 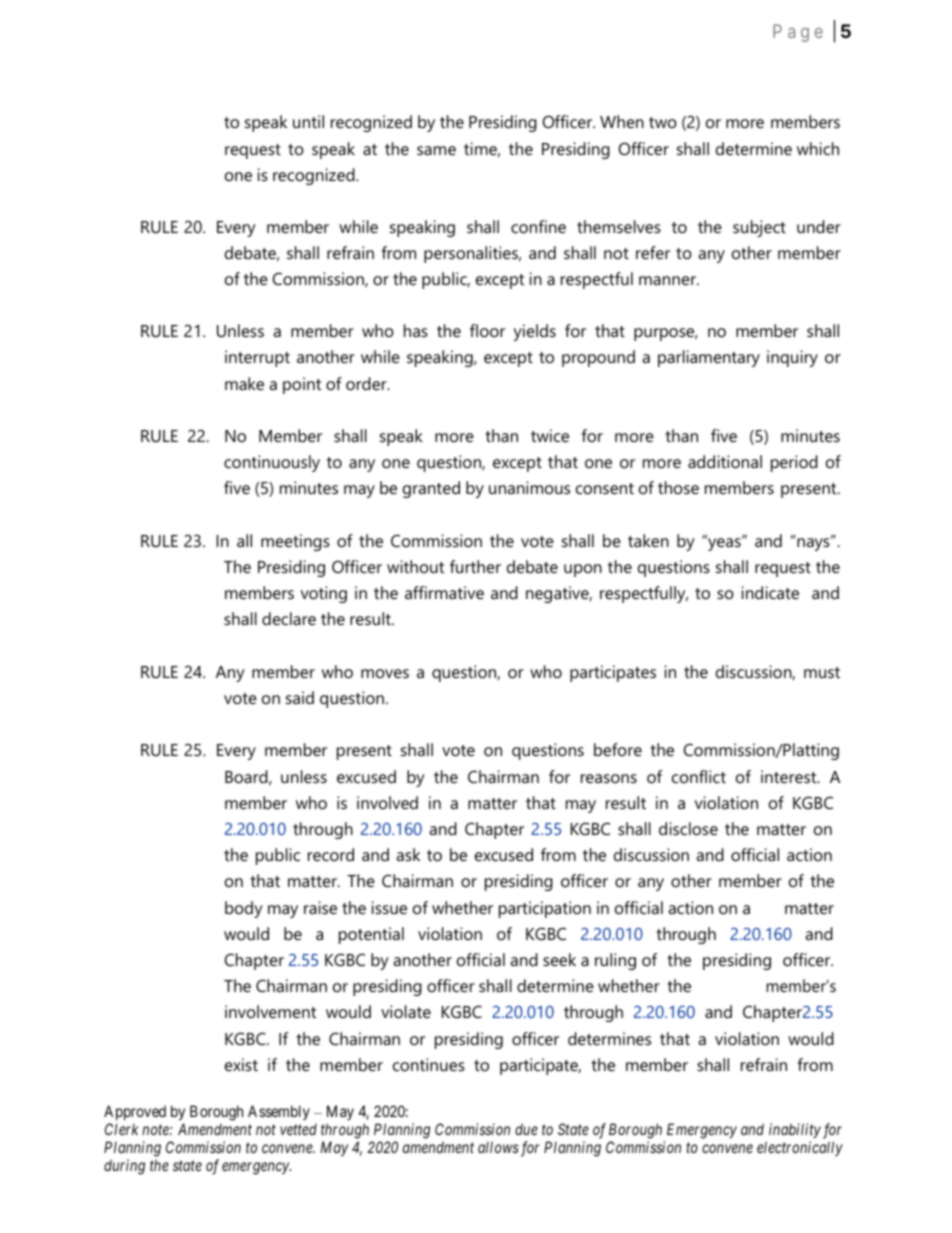 What do you see at coordinates (545, 909) in the screenshot?
I see `participation` at bounding box center [545, 909].
